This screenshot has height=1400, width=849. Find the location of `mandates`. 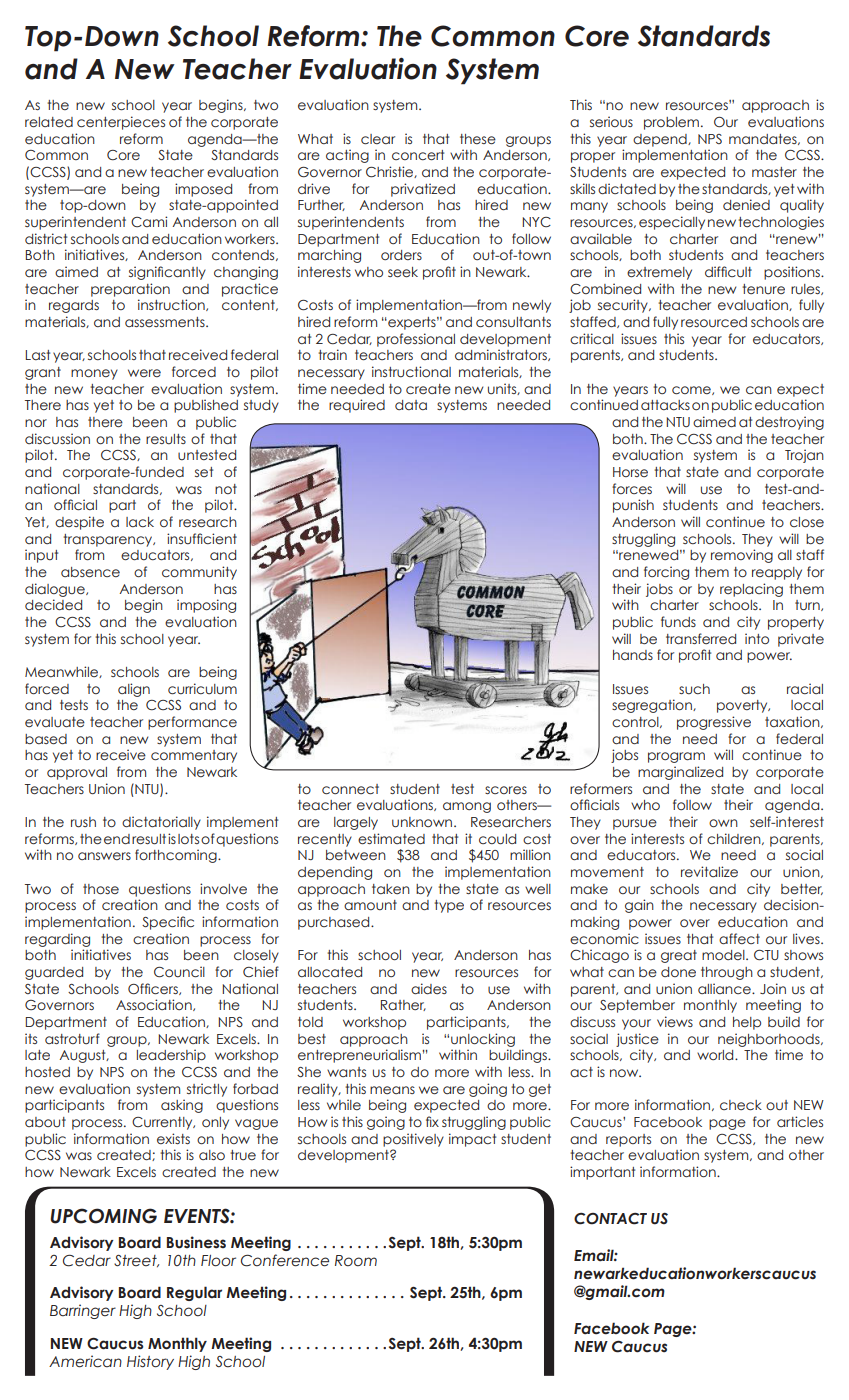

mandates is located at coordinates (764, 139).
